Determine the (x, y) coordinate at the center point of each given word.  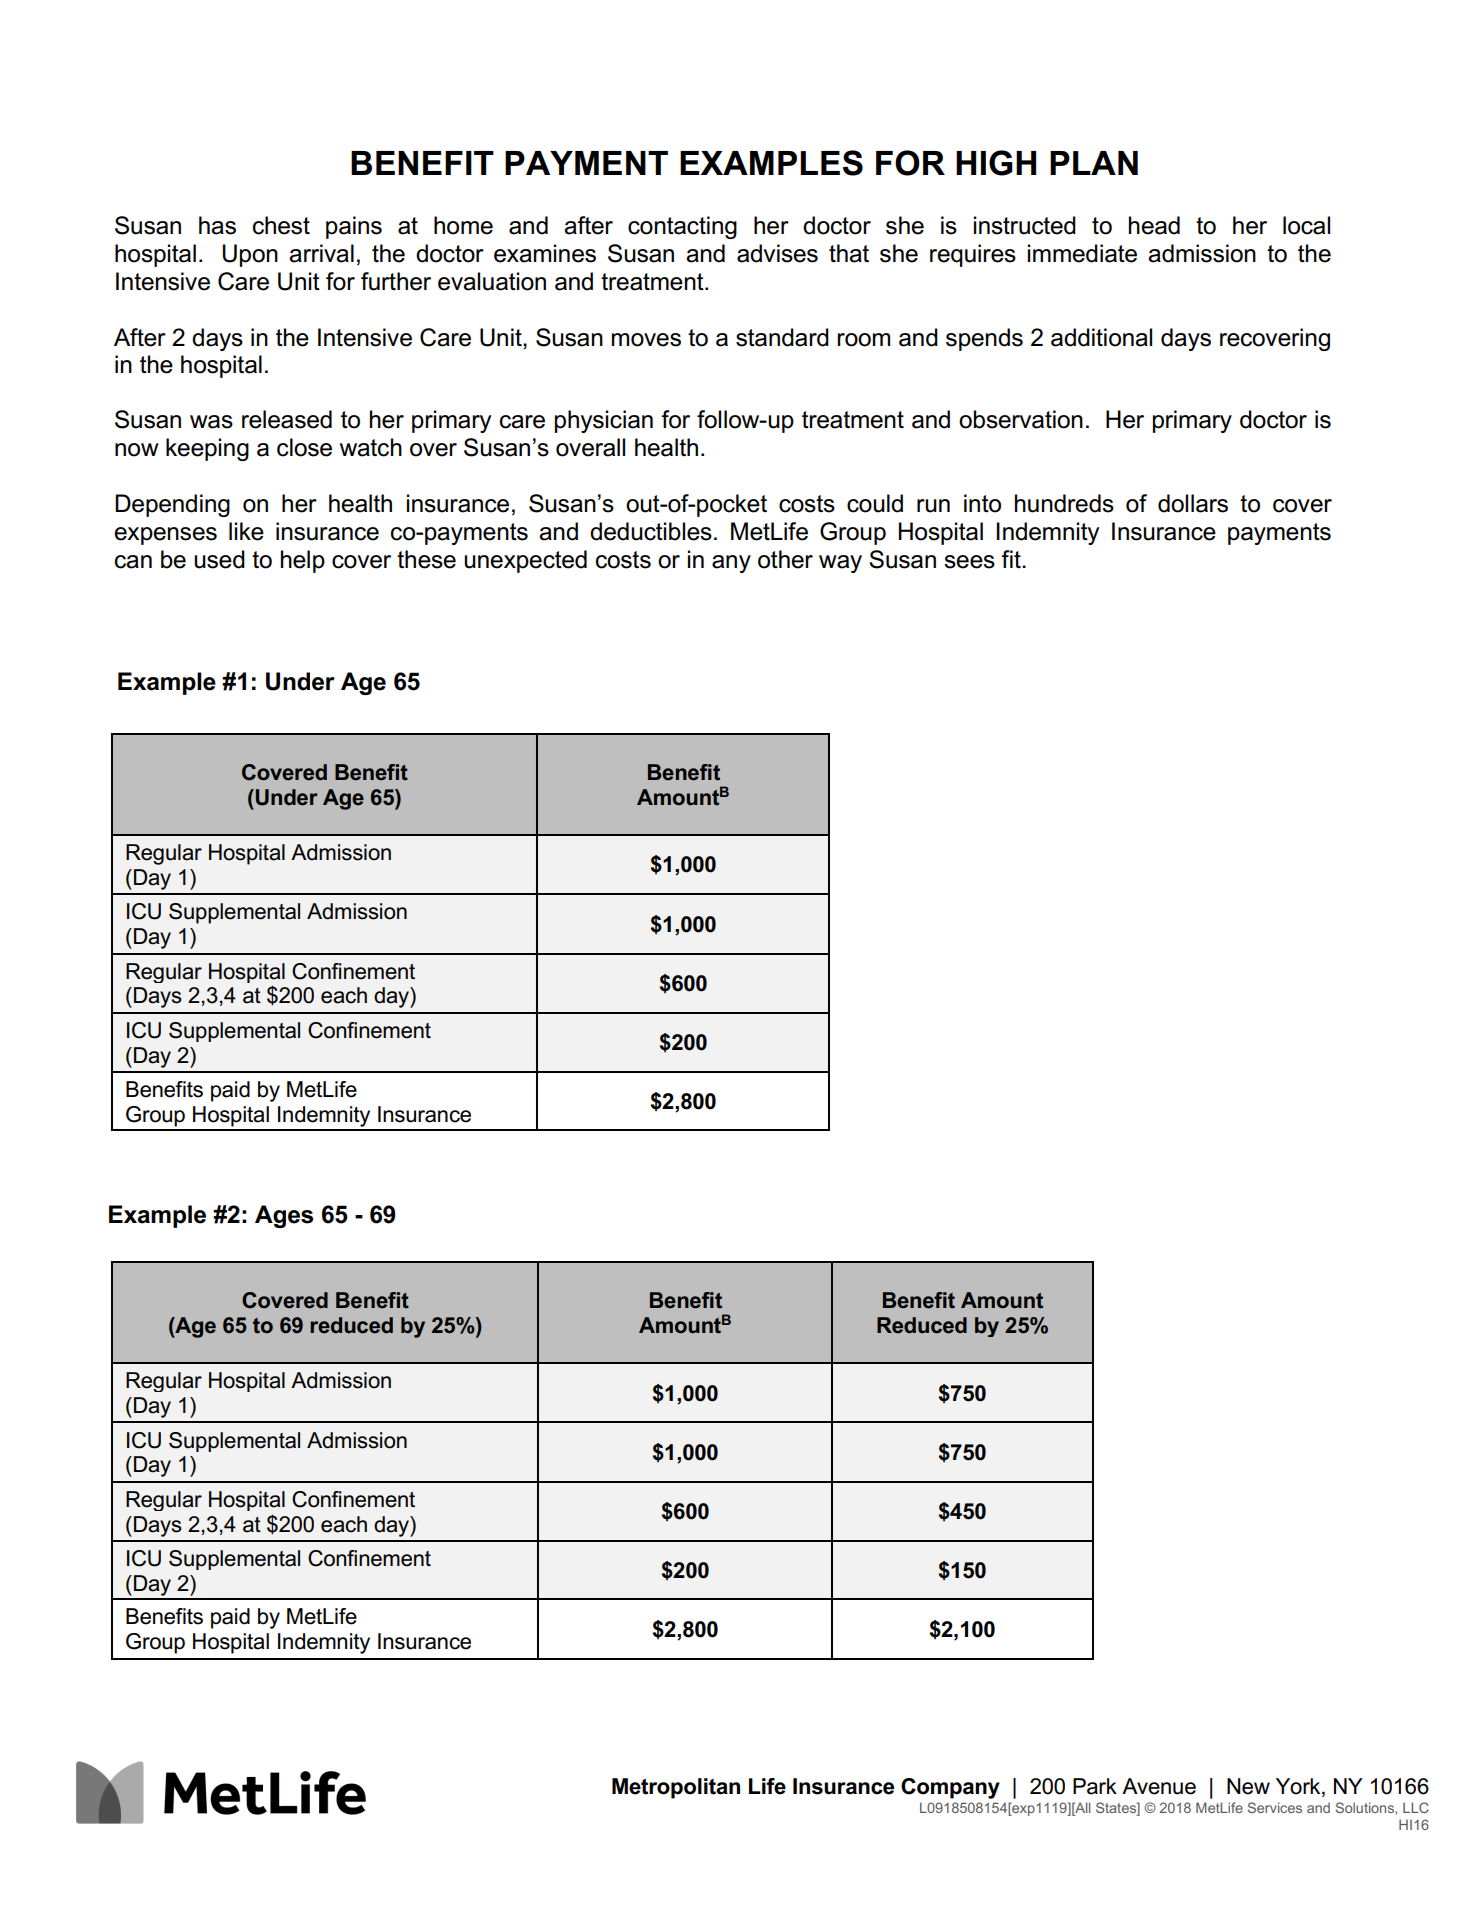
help (303, 561)
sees (969, 562)
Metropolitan (676, 1788)
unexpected (525, 561)
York (1299, 1787)
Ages (284, 1216)
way (840, 564)
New (1248, 1786)
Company (950, 1788)
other (785, 559)
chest (281, 225)
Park (1095, 1786)
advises (777, 253)
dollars (1193, 503)
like (246, 531)
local (1306, 225)
